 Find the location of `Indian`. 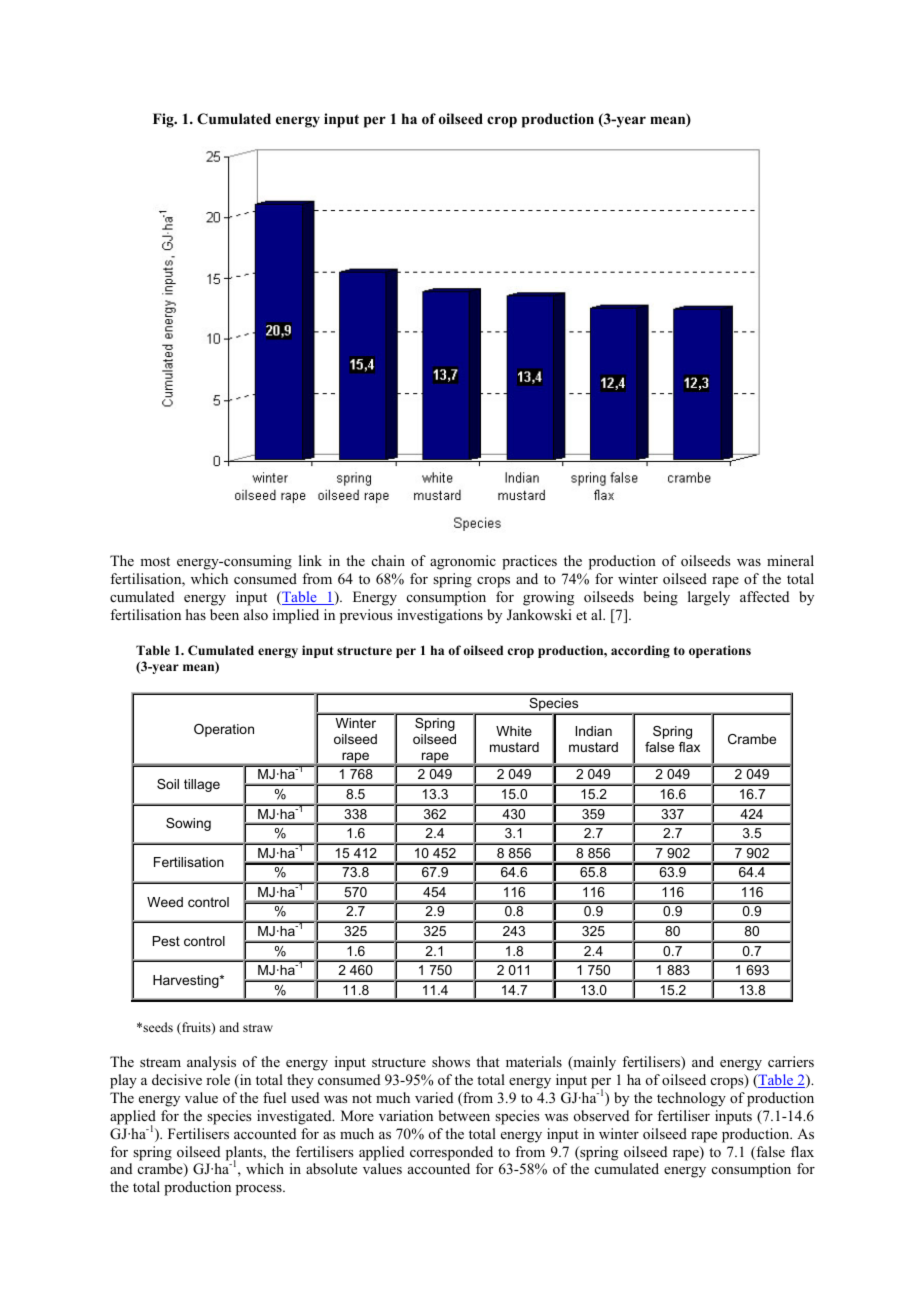

Indian is located at coordinates (594, 731).
